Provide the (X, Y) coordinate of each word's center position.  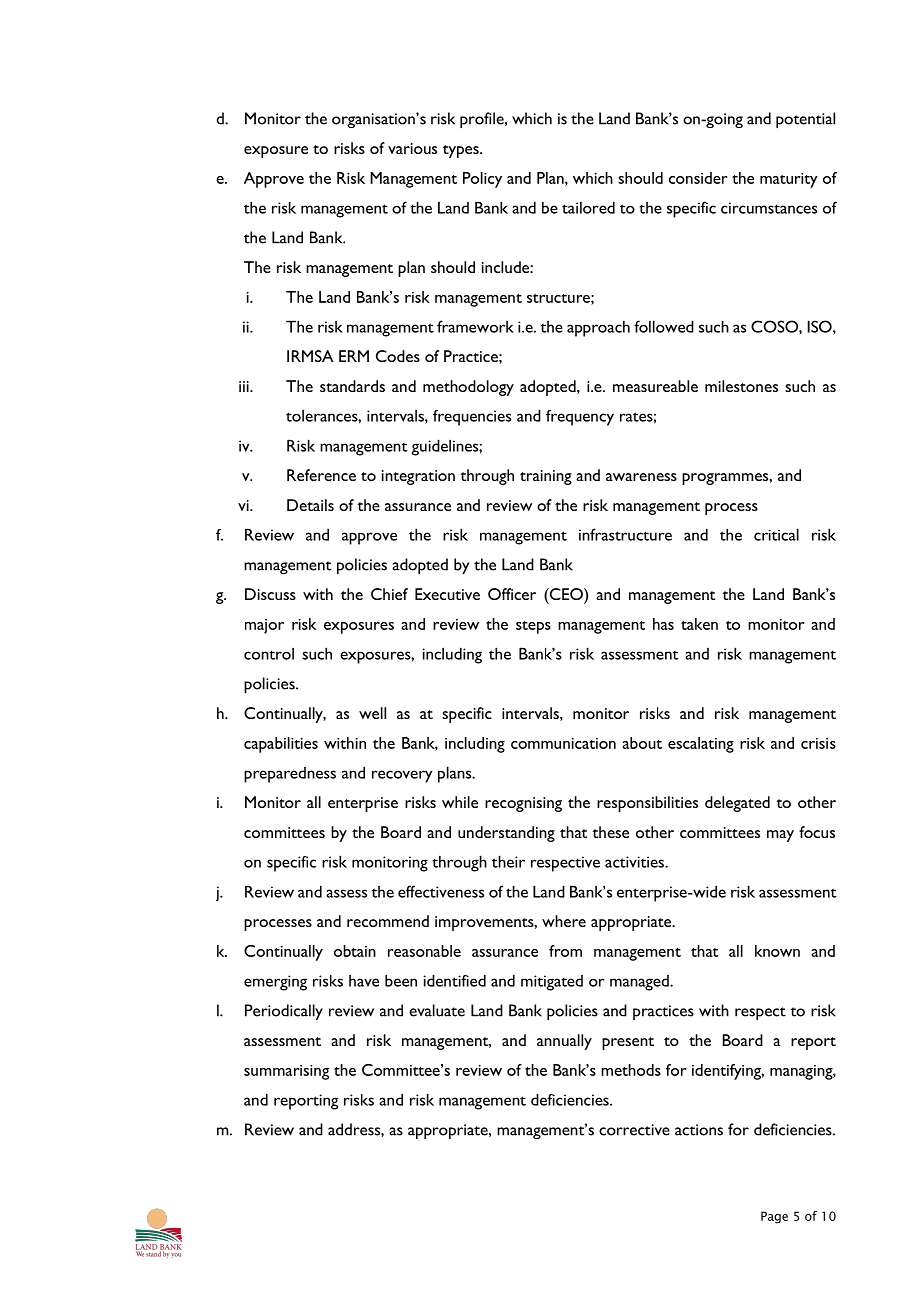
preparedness (290, 775)
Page (774, 1217)
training (546, 477)
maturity (789, 180)
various (412, 148)
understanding (506, 834)
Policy (482, 180)
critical (776, 534)
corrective (634, 1130)
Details (310, 505)
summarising (287, 1072)
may (780, 836)
